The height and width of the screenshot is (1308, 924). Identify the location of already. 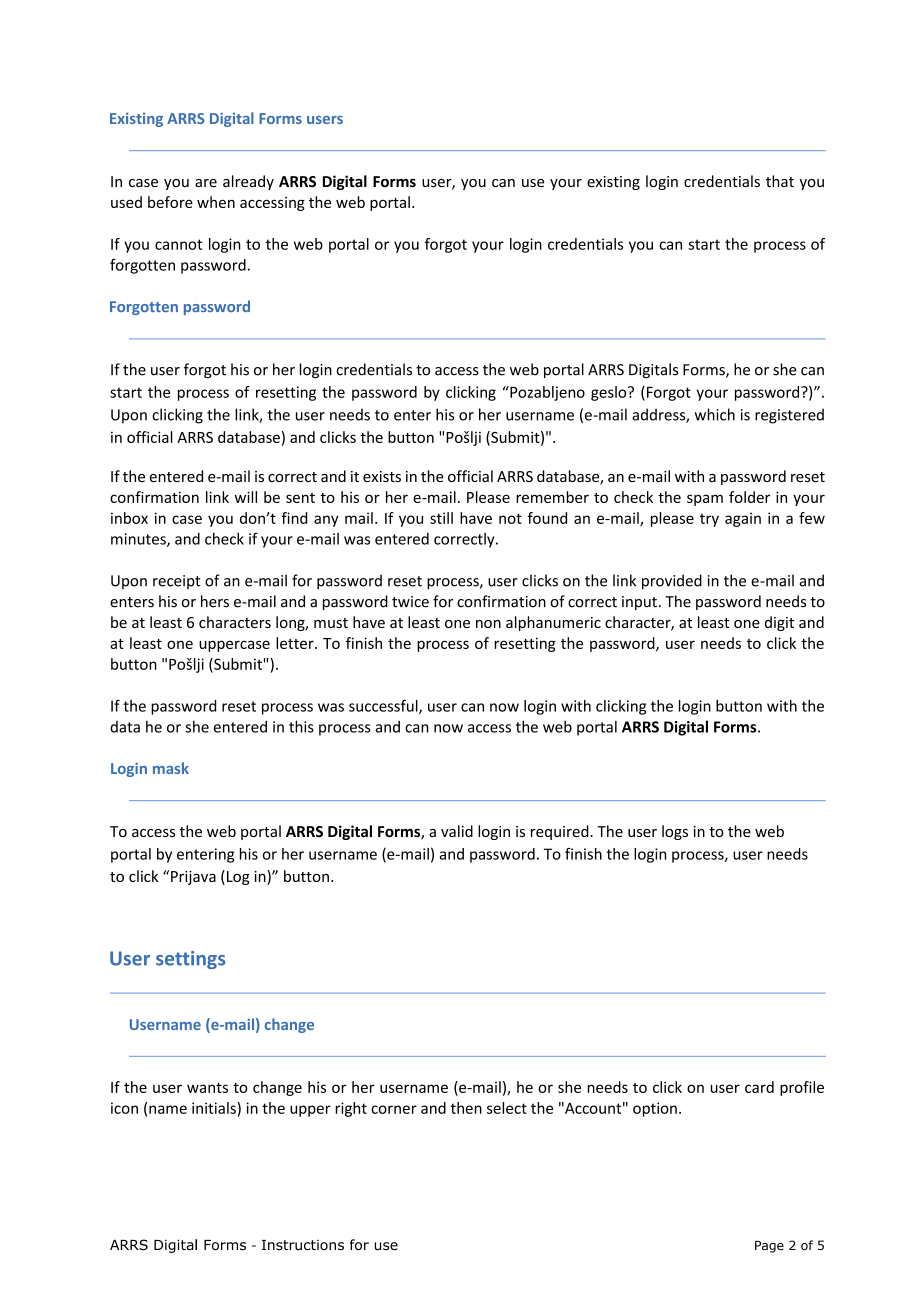
(248, 182).
